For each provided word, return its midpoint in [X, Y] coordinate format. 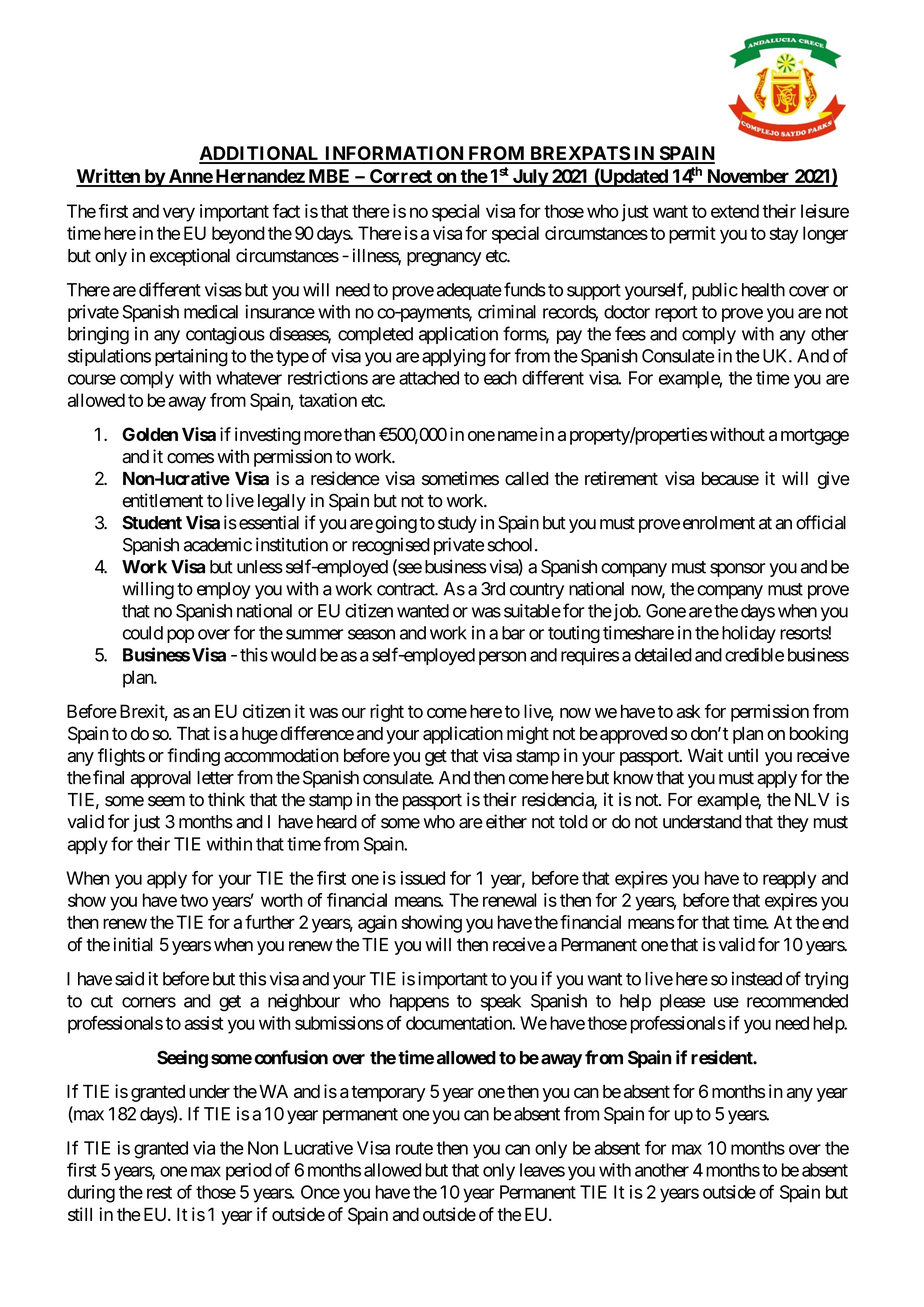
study [457, 524]
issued [423, 878]
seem [166, 801]
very [179, 214]
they [793, 823]
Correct [401, 177]
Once [320, 1192]
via [204, 1148]
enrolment [719, 523]
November [748, 177]
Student [152, 523]
